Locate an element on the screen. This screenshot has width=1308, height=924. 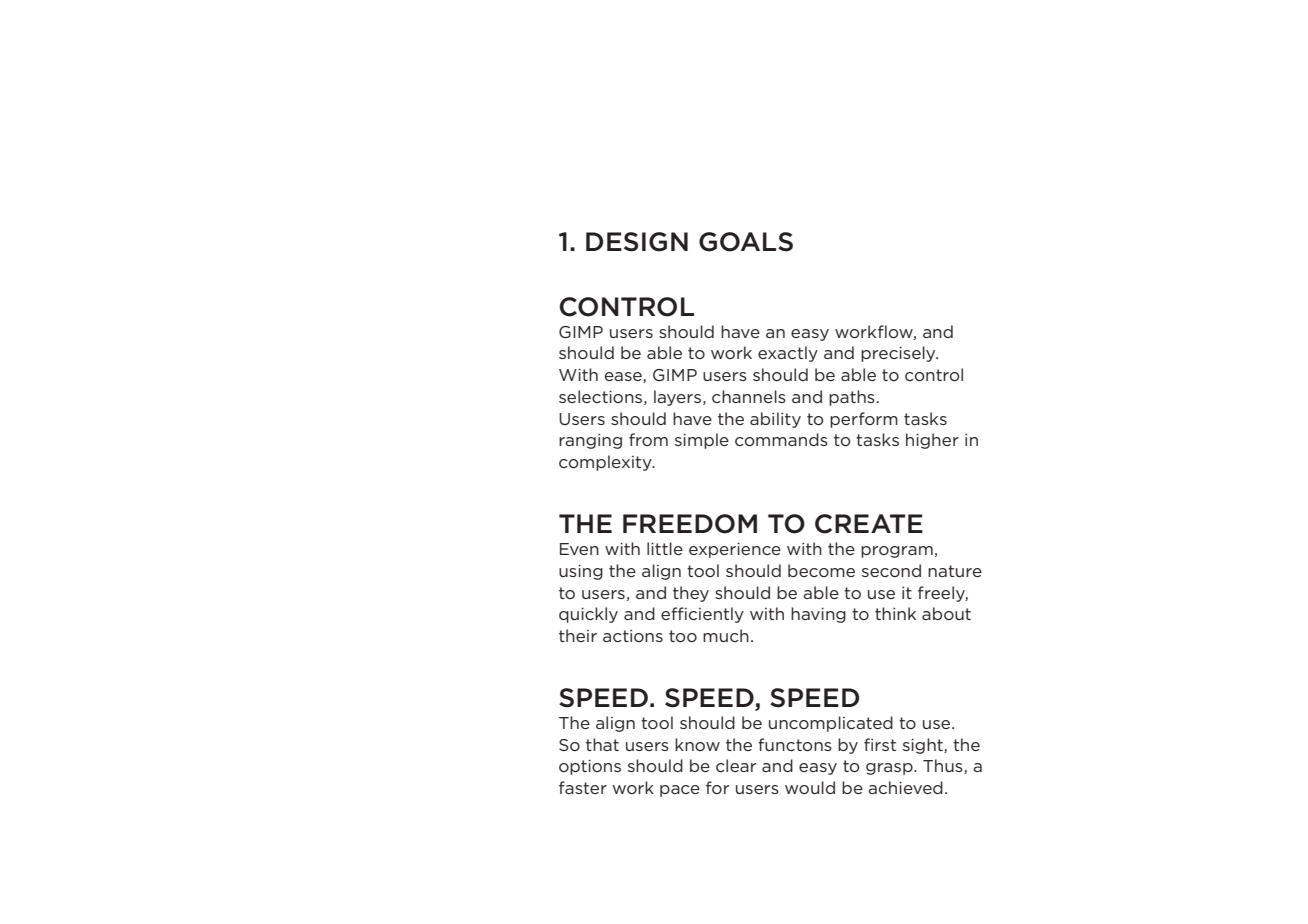
actions is located at coordinates (633, 636).
